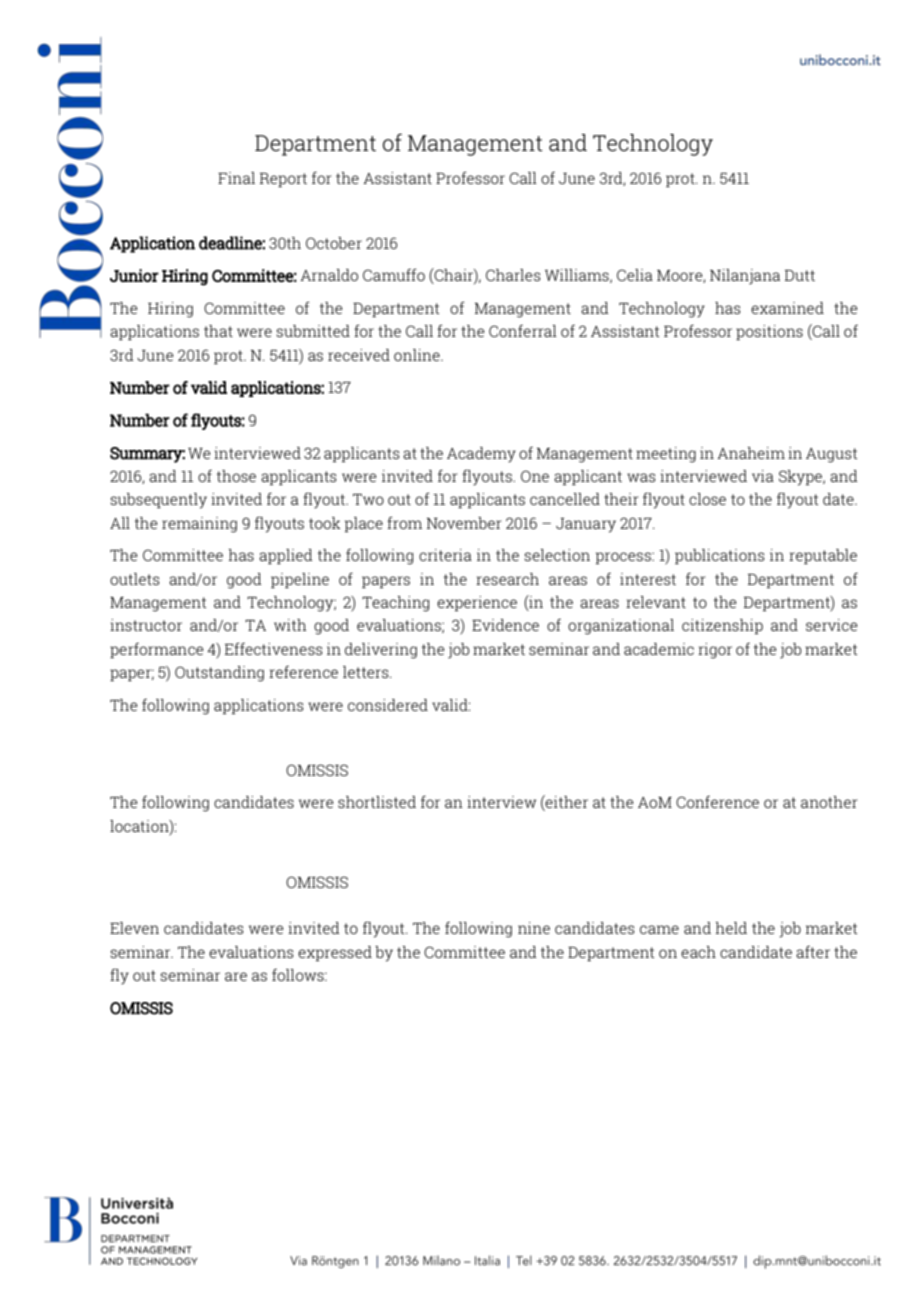 The image size is (924, 1309). What do you see at coordinates (388, 705) in the screenshot?
I see `considered` at bounding box center [388, 705].
